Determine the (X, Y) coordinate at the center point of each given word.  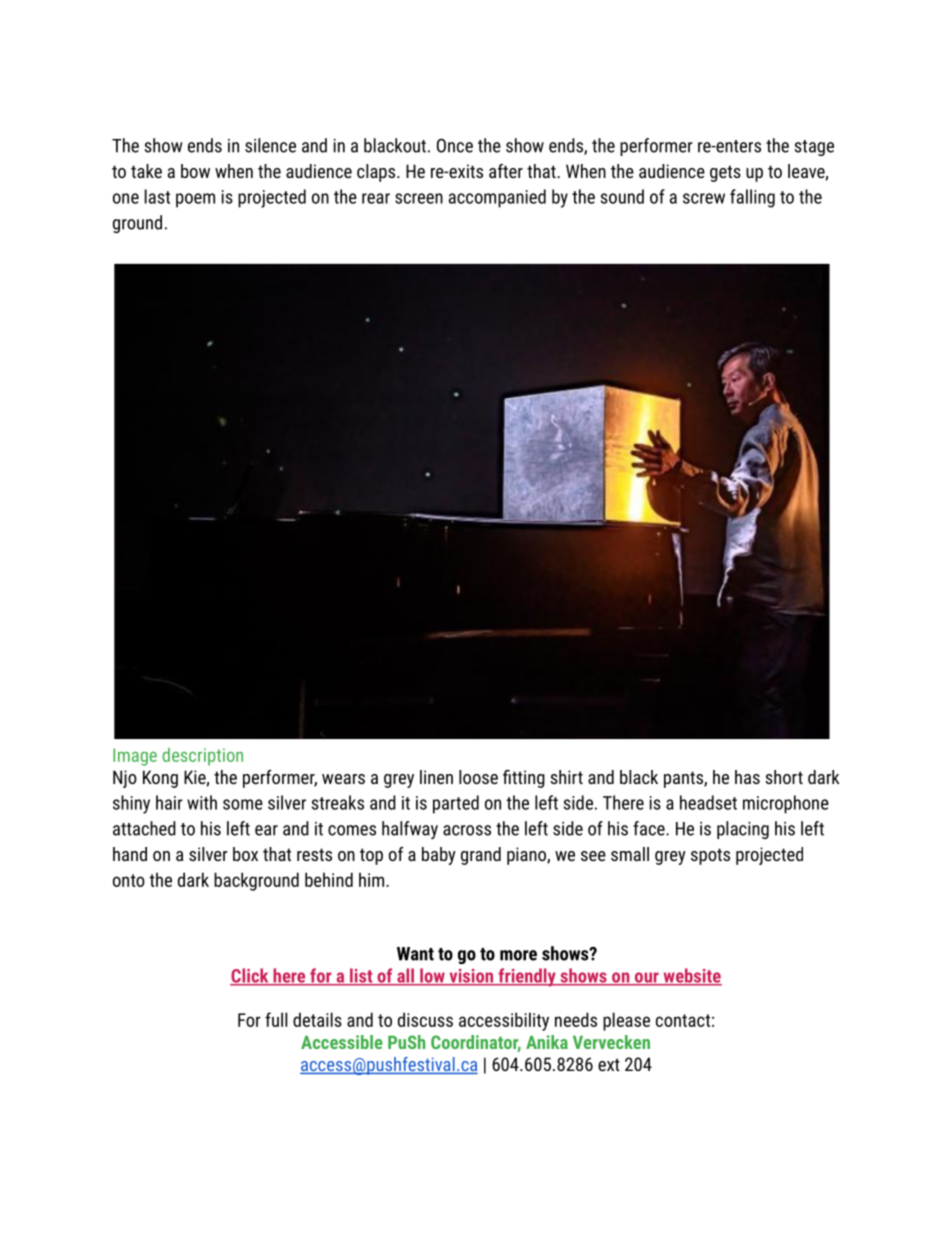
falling (752, 198)
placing (743, 830)
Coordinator (476, 1043)
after (506, 171)
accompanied (497, 198)
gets (725, 173)
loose (478, 777)
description (202, 757)
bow (195, 171)
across (467, 830)
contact (683, 1020)
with (202, 802)
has (747, 777)
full (276, 1019)
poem (195, 200)
